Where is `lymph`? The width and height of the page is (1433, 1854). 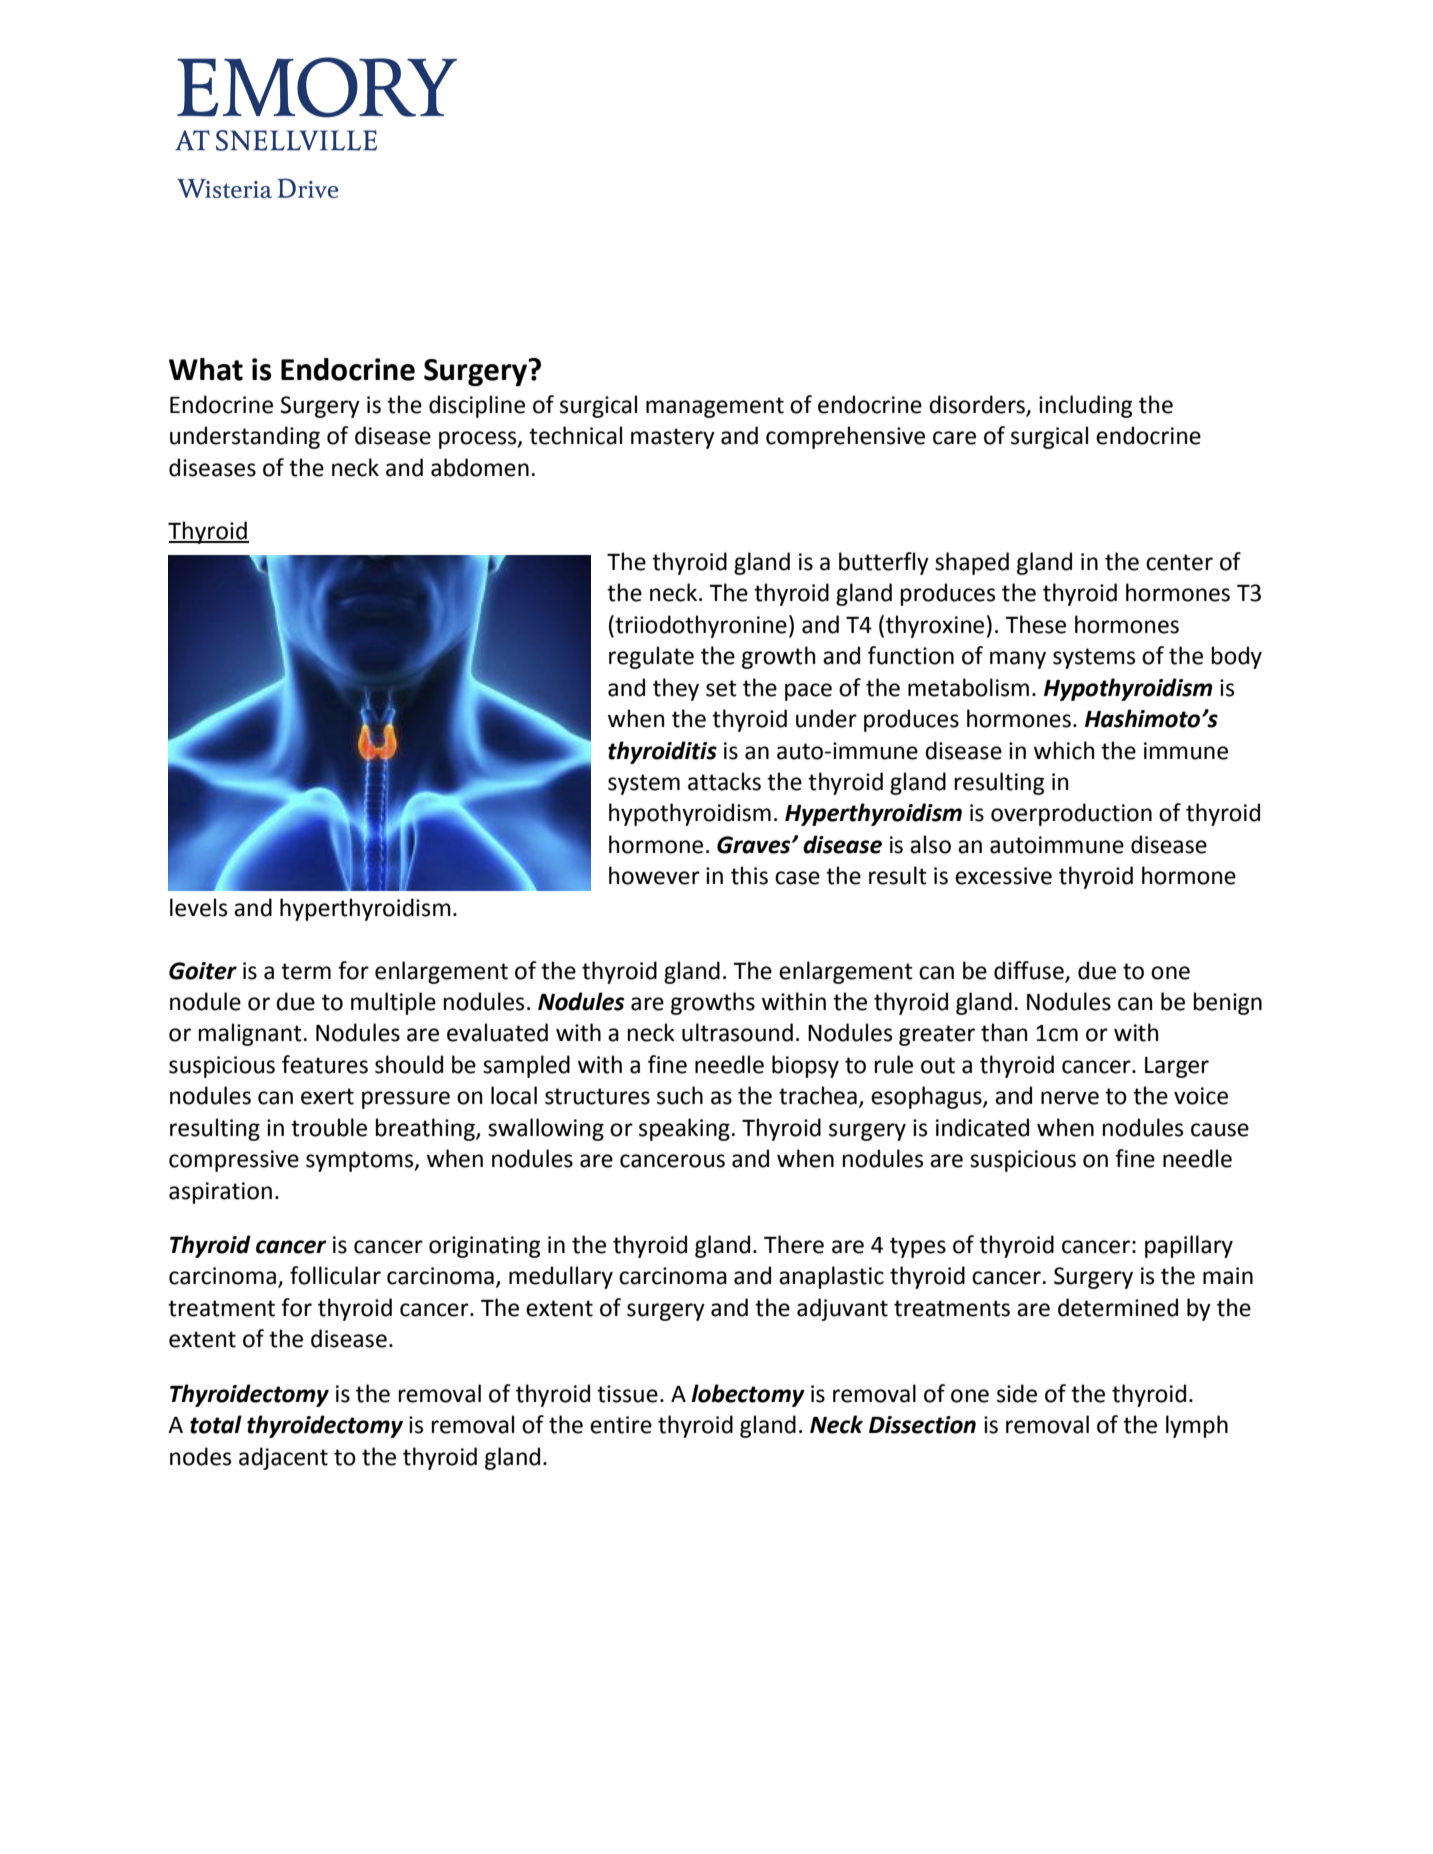 lymph is located at coordinates (1197, 1426).
